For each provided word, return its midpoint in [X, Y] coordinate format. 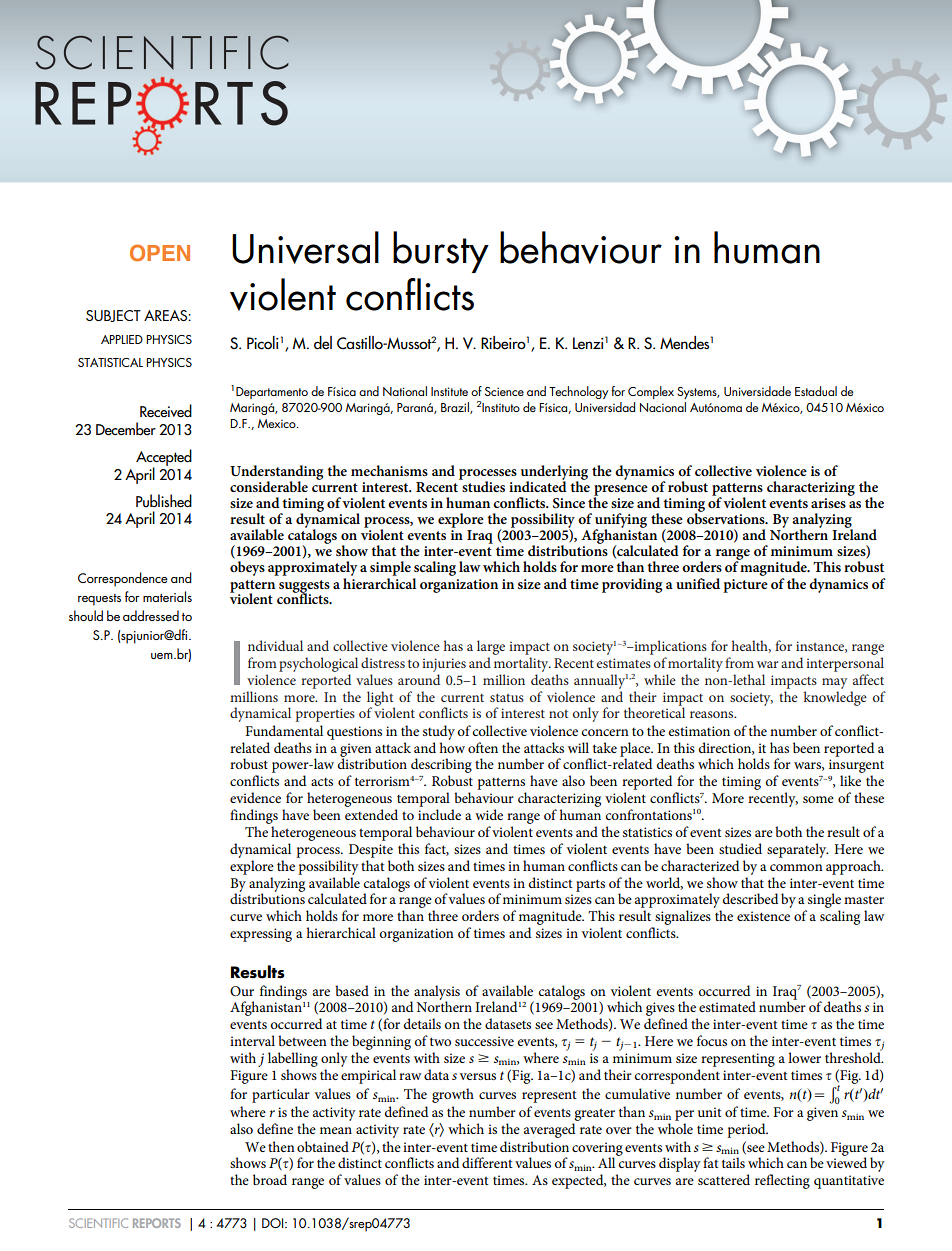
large [491, 647]
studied [740, 848]
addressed [151, 615]
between [302, 1040]
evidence [255, 797]
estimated [727, 1006]
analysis [437, 993]
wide [489, 814]
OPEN [160, 253]
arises [828, 503]
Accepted [164, 458]
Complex [651, 392]
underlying [554, 474]
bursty [441, 252]
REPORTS [157, 1223]
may [834, 683]
